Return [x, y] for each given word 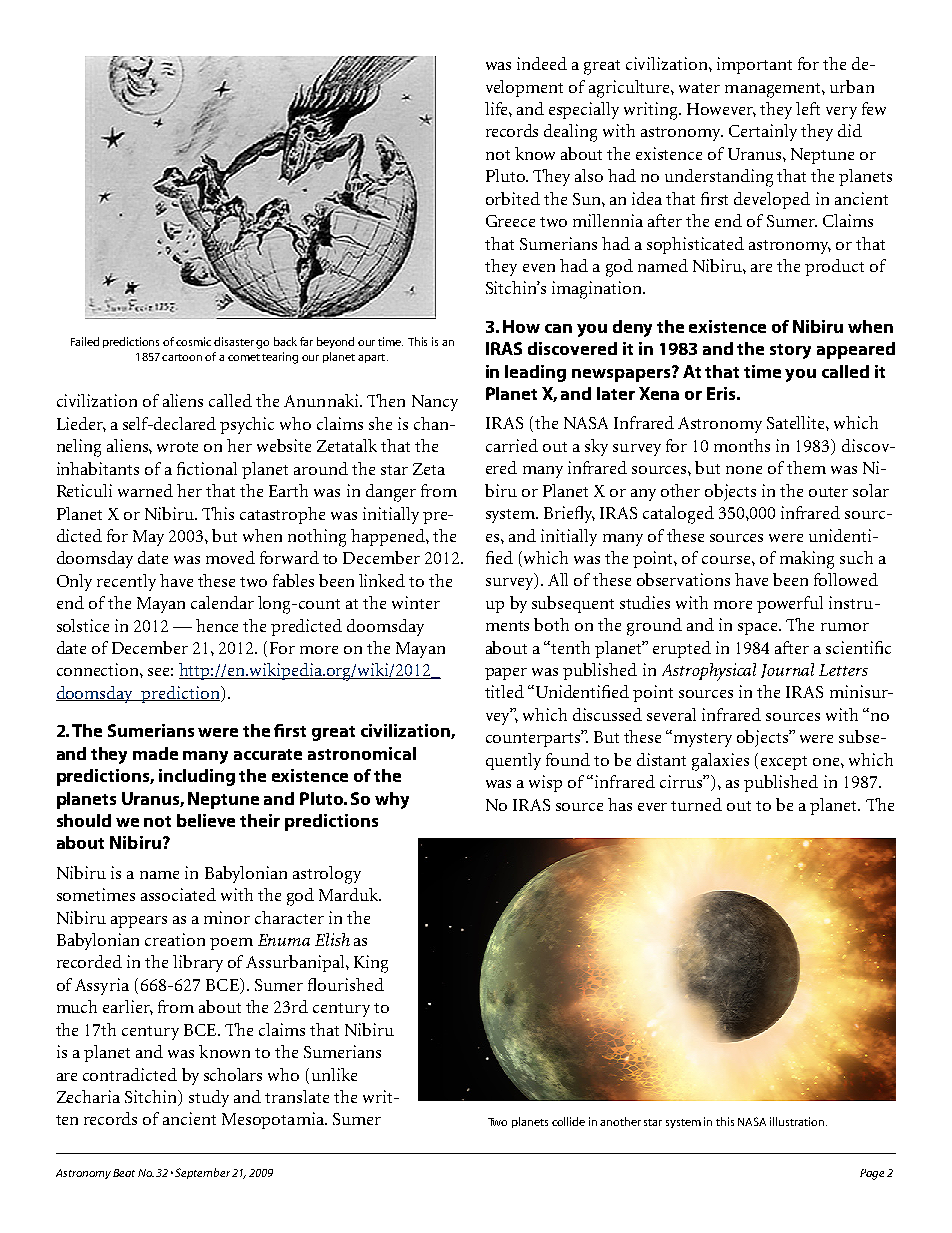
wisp [545, 783]
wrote [177, 447]
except [784, 763]
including [197, 777]
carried [512, 445]
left [808, 108]
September [202, 1173]
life [497, 108]
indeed [542, 63]
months [742, 445]
